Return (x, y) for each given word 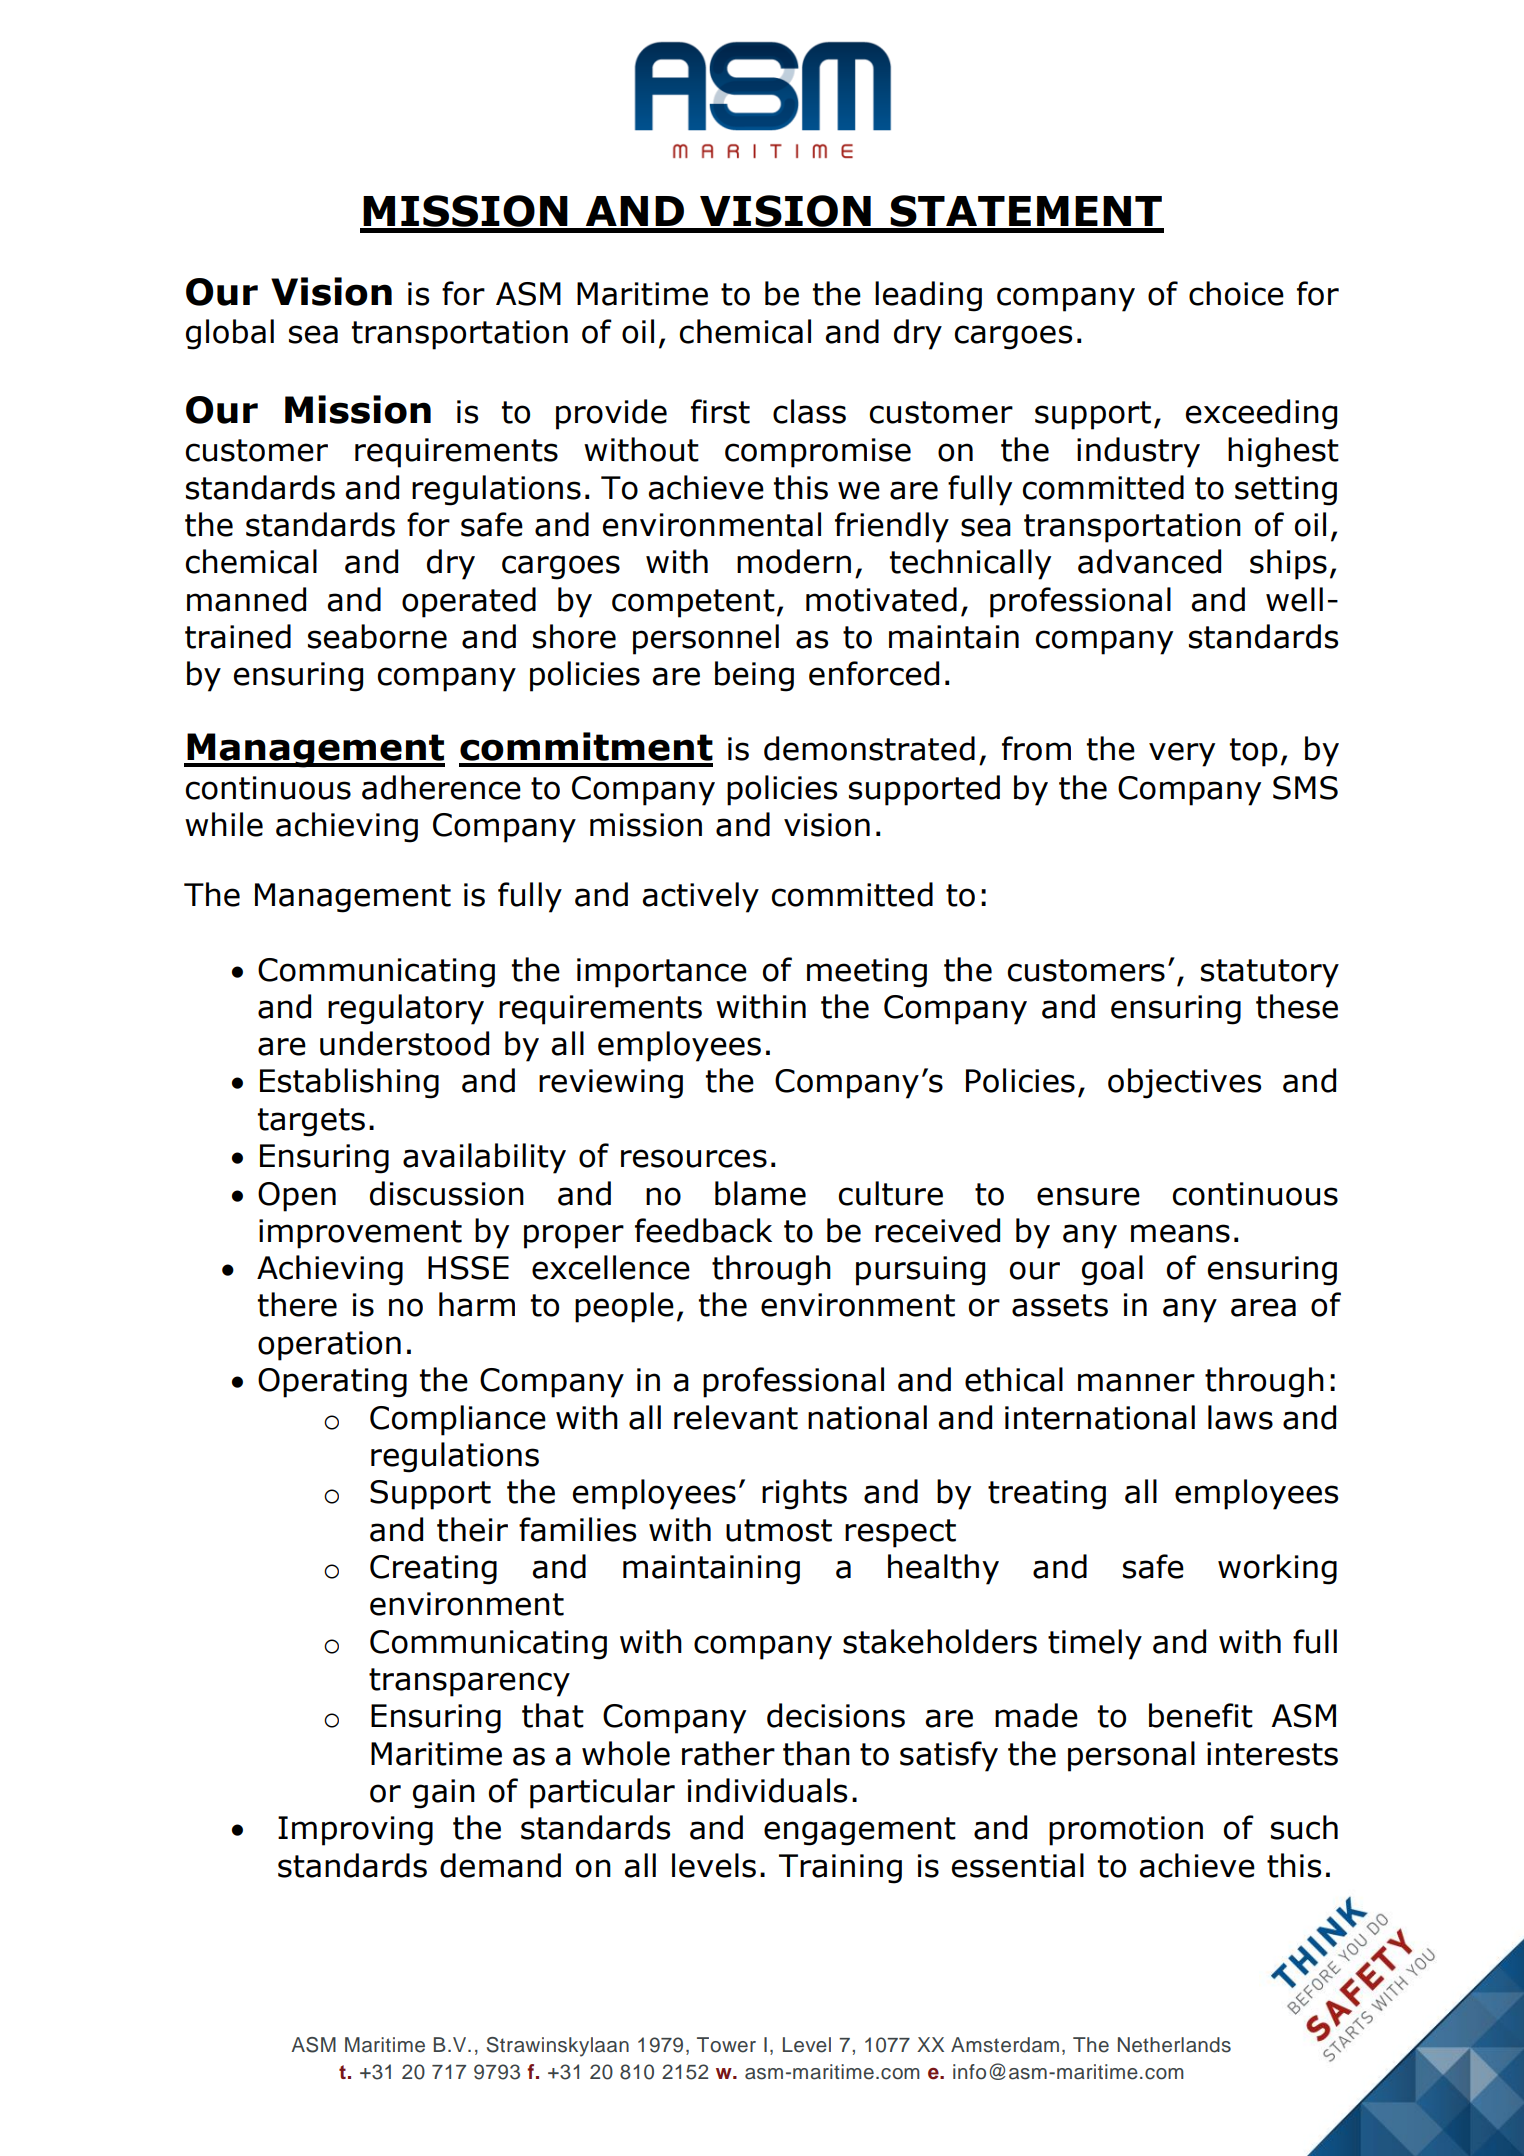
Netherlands (1174, 2045)
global (230, 334)
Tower (726, 2045)
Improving (355, 1831)
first (720, 411)
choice (1236, 293)
